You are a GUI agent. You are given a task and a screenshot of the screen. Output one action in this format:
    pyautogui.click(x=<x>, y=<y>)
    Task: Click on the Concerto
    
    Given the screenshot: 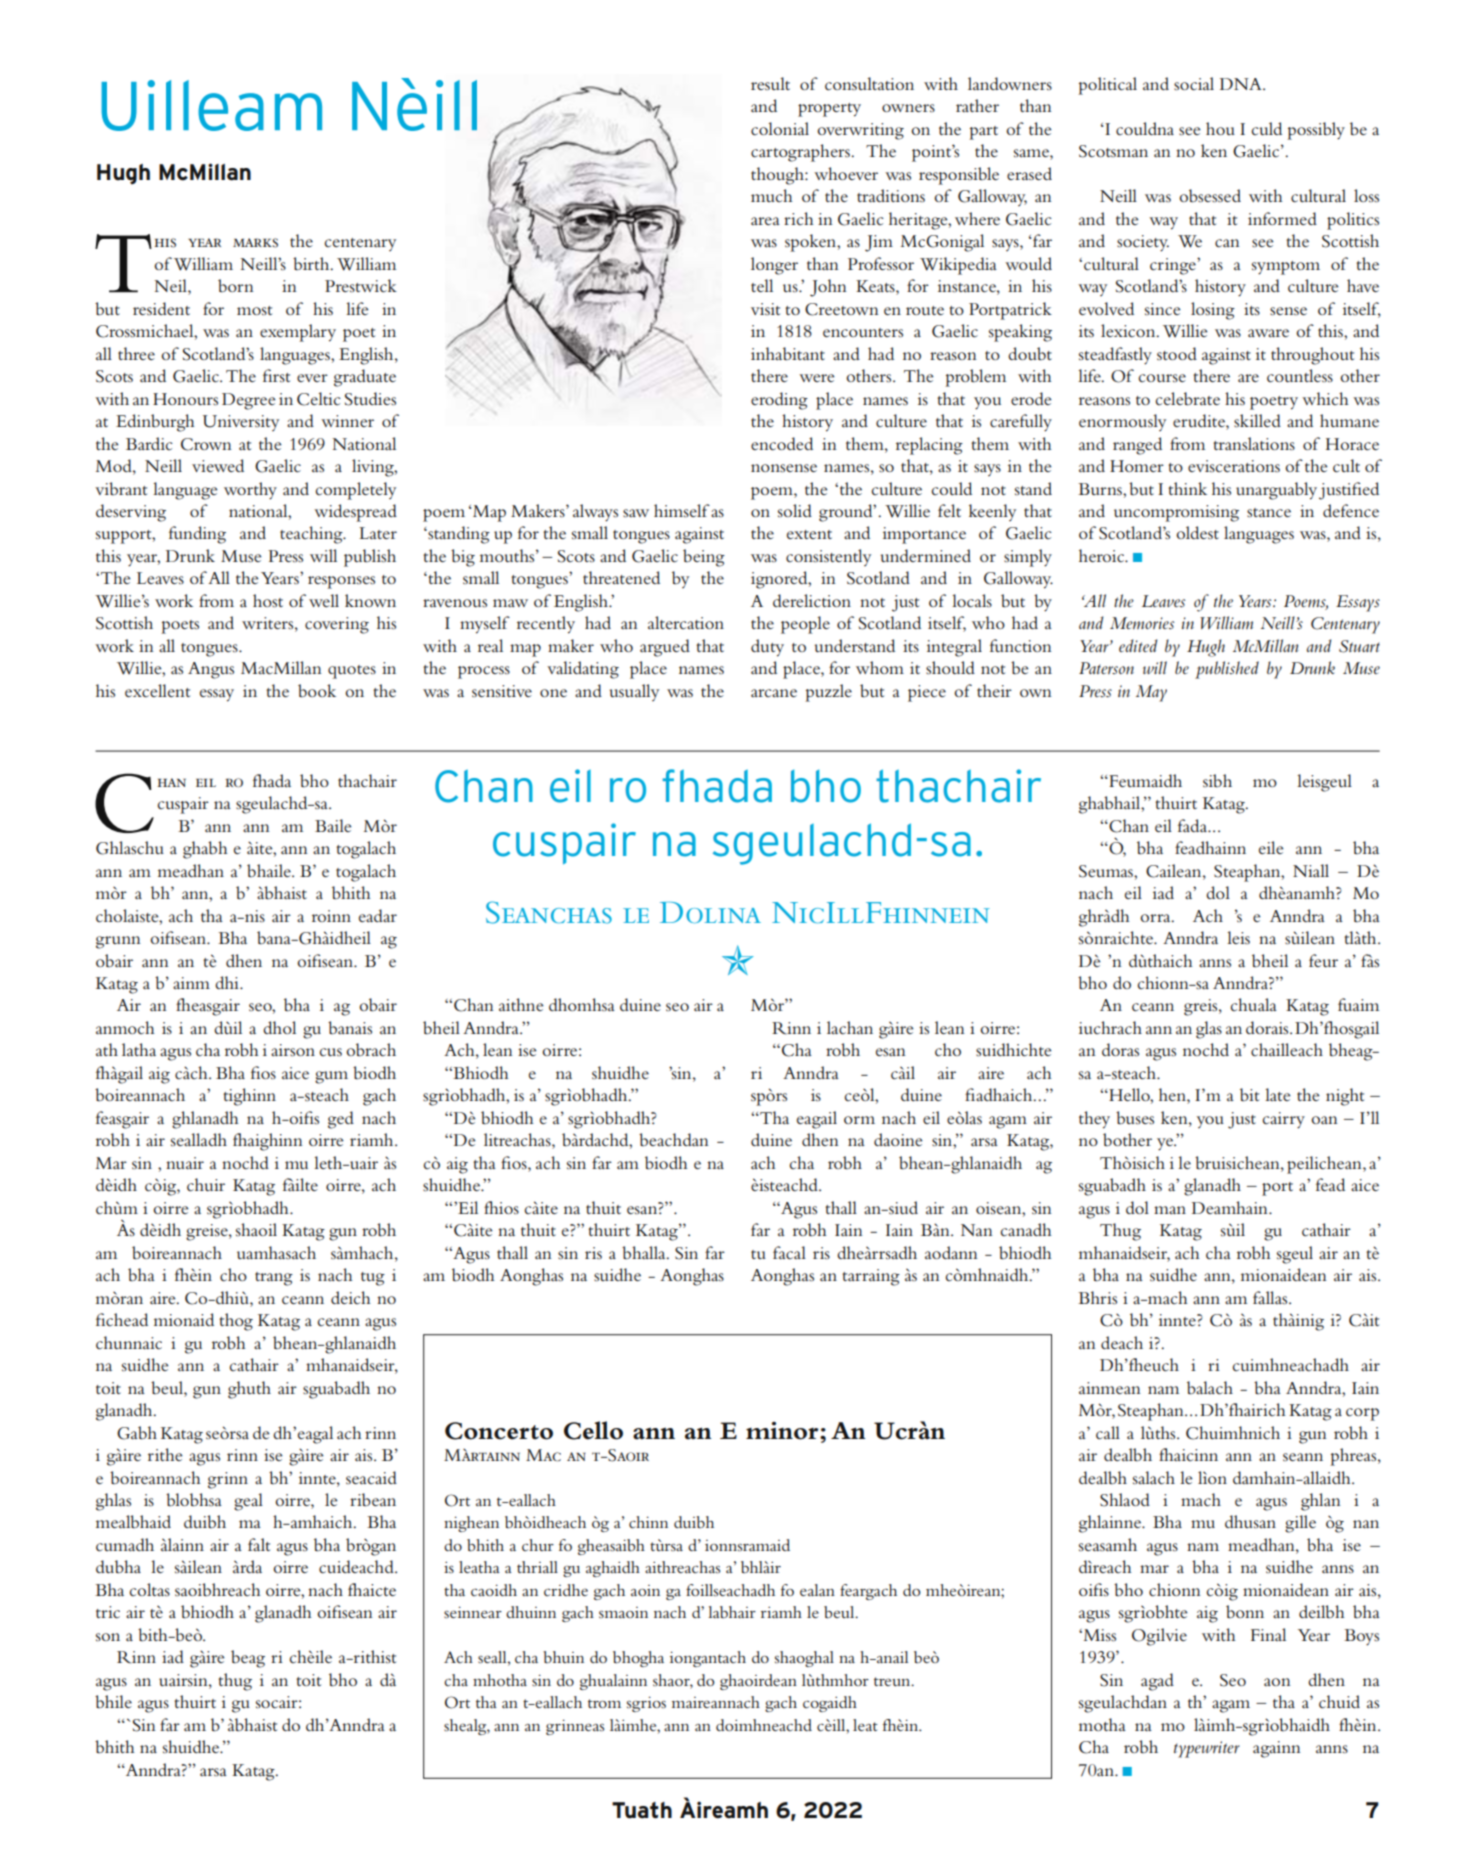 What is the action you would take?
    pyautogui.click(x=499, y=1431)
